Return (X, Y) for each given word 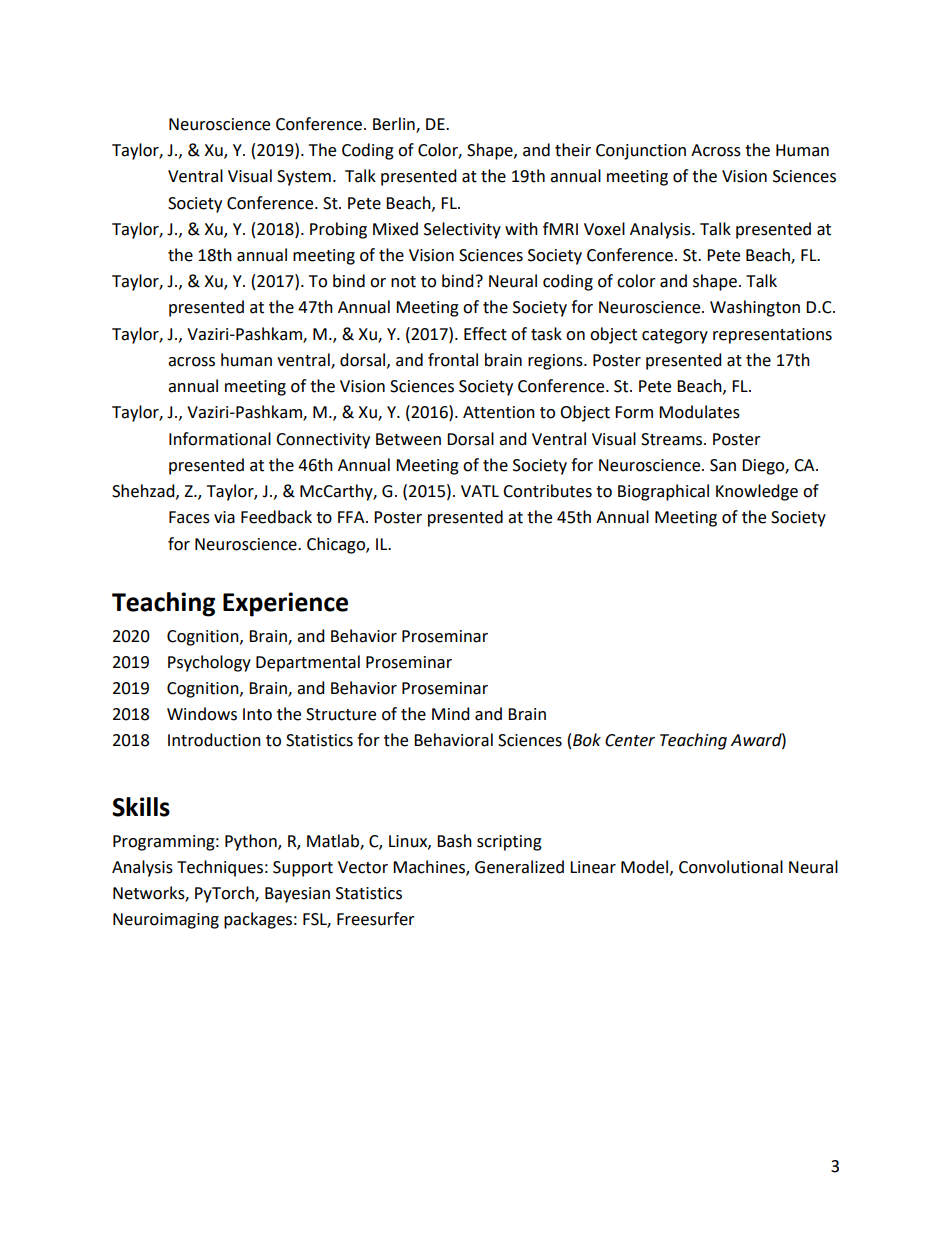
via (224, 517)
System (304, 178)
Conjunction (641, 152)
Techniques (220, 868)
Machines (430, 868)
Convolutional (731, 867)
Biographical (663, 492)
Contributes (547, 491)
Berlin (395, 125)
